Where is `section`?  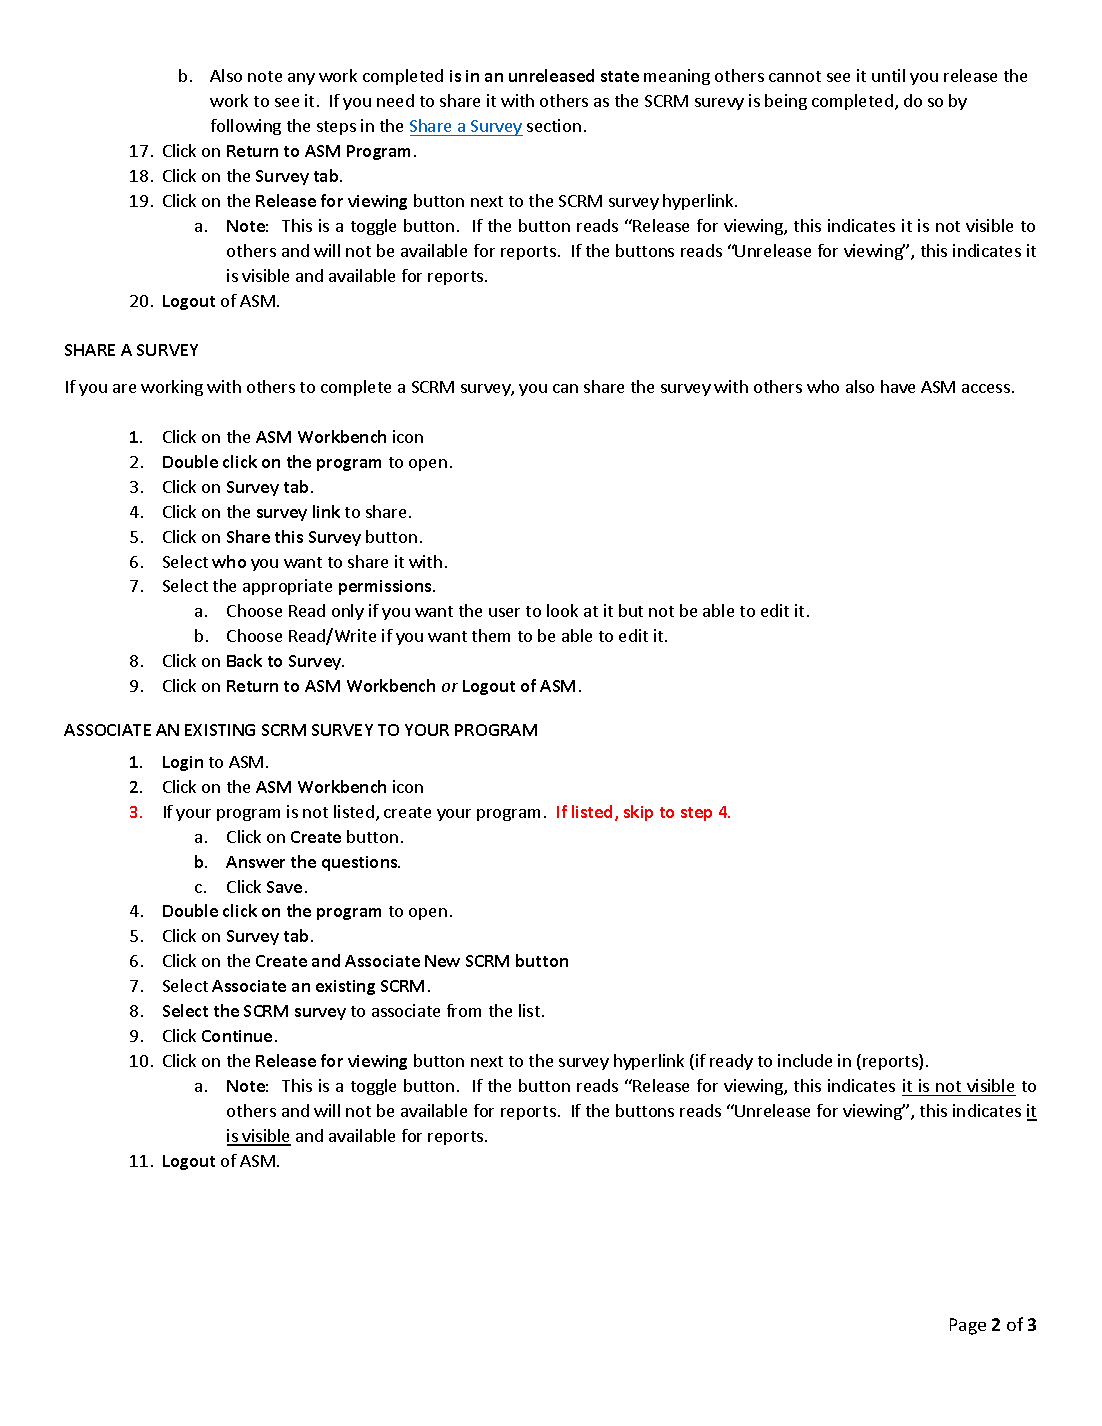
section is located at coordinates (554, 125).
